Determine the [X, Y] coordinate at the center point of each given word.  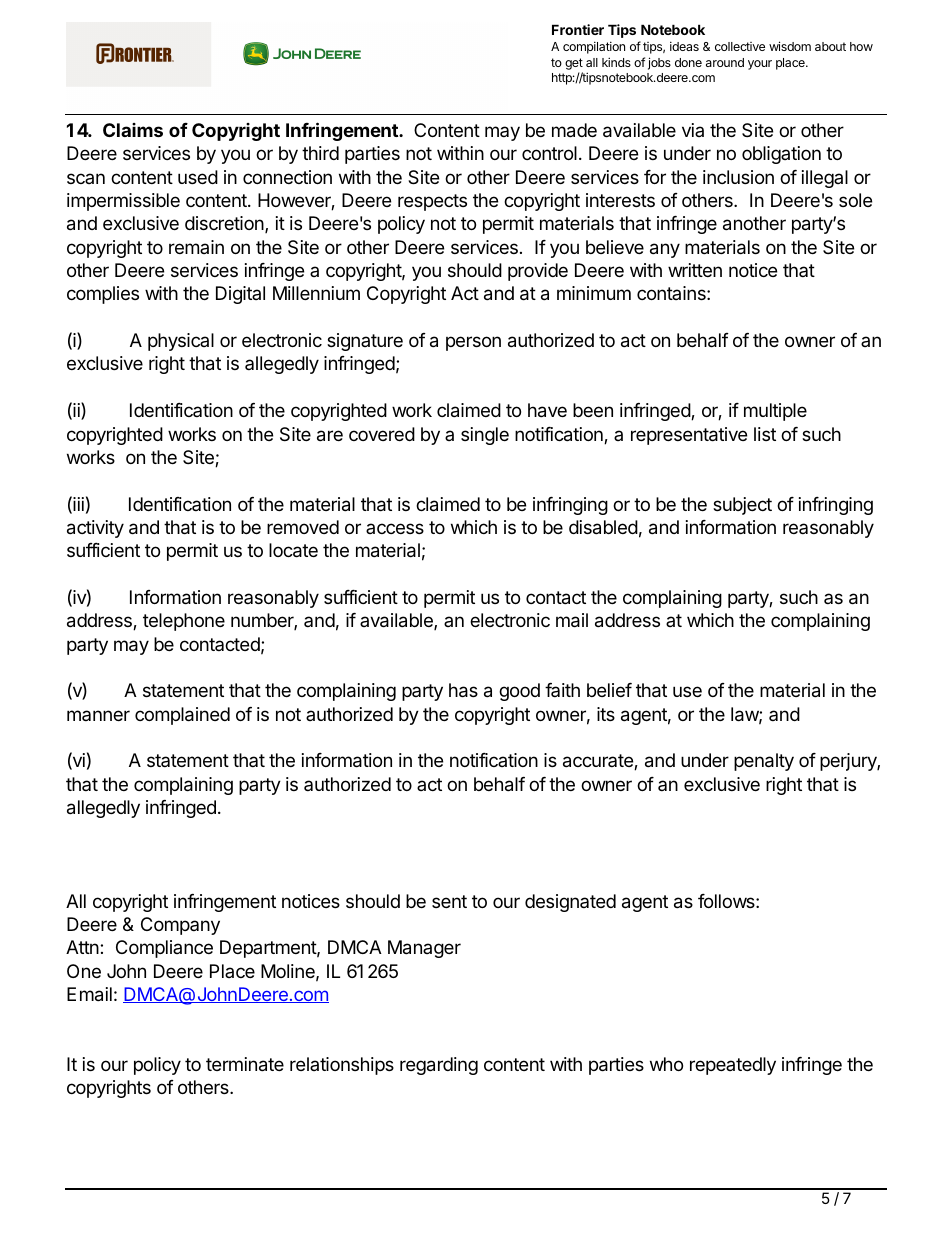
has [463, 690]
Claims [133, 130]
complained [182, 716]
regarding [439, 1066]
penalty [764, 762]
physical [181, 342]
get [574, 65]
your [760, 65]
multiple [775, 412]
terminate [245, 1064]
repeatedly [733, 1066]
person [473, 343]
